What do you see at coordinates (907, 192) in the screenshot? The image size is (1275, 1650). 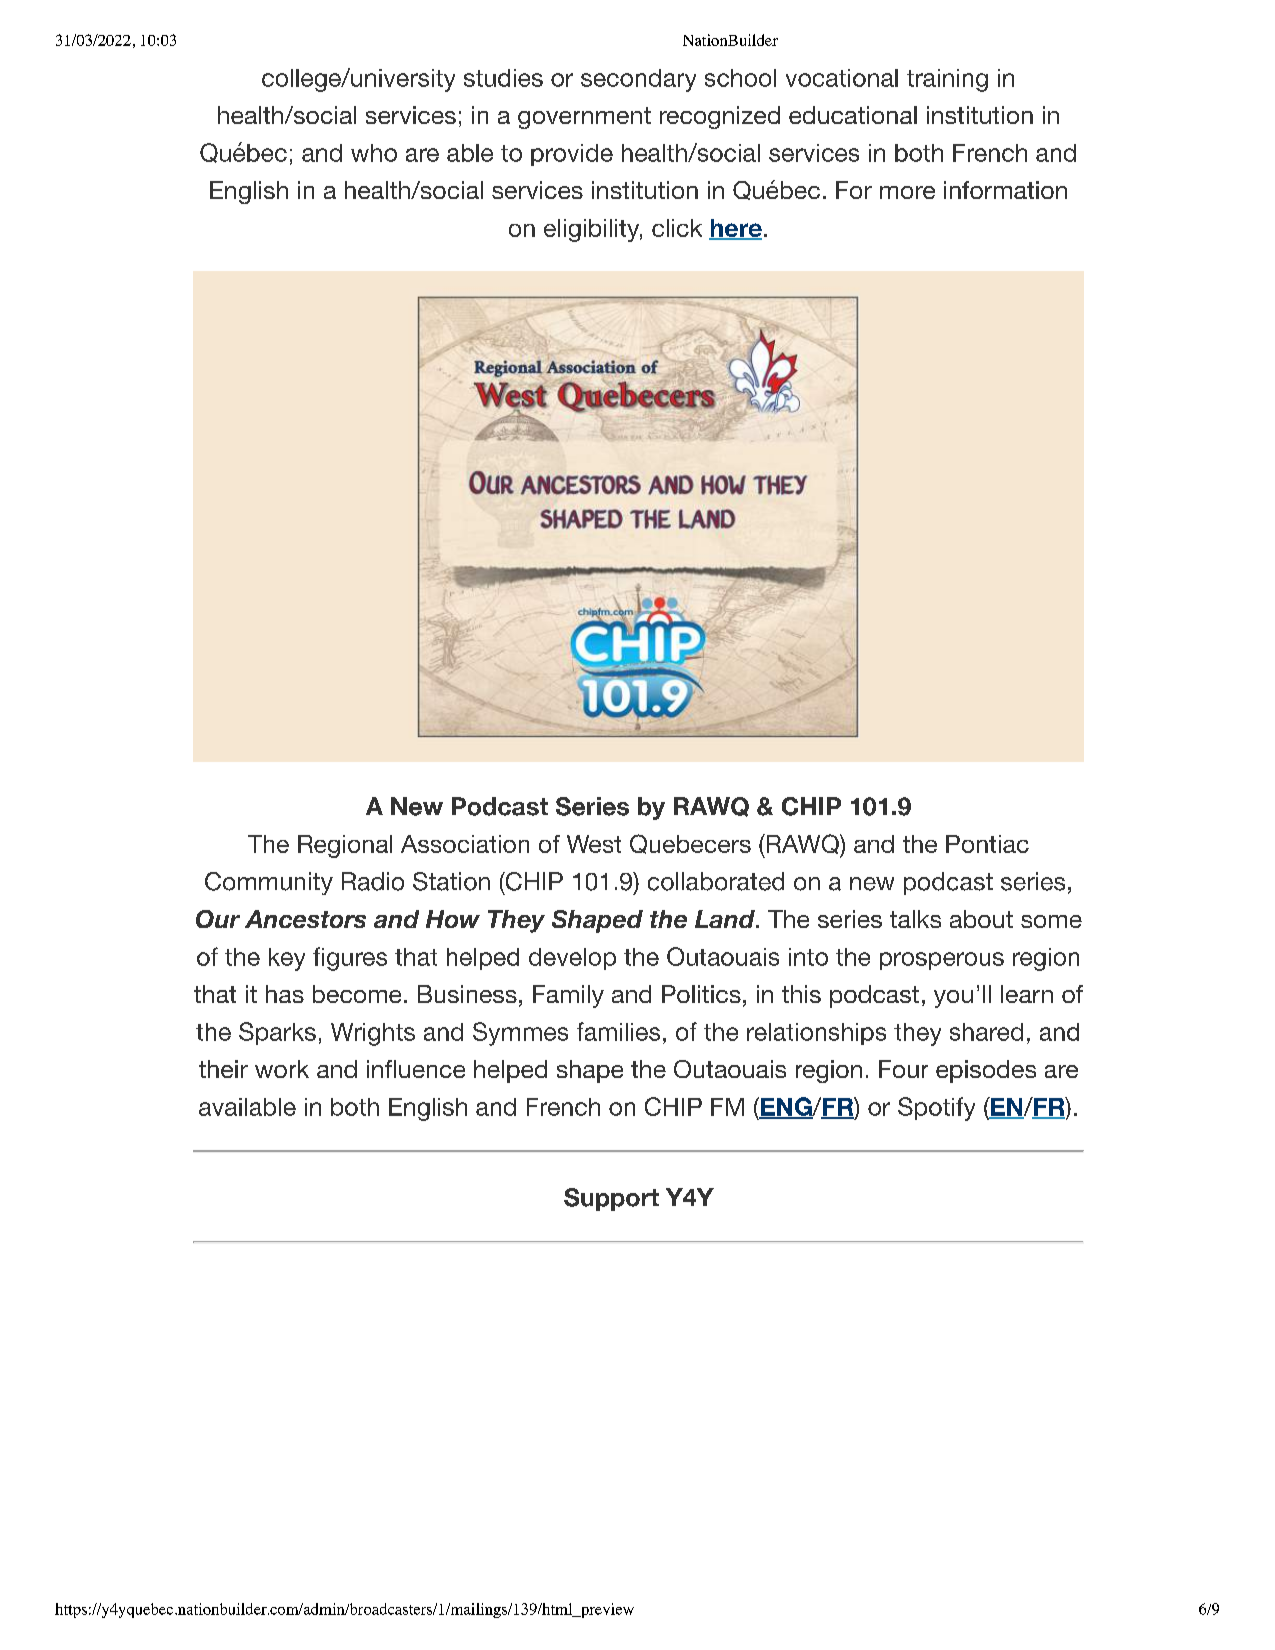 I see `more` at bounding box center [907, 192].
